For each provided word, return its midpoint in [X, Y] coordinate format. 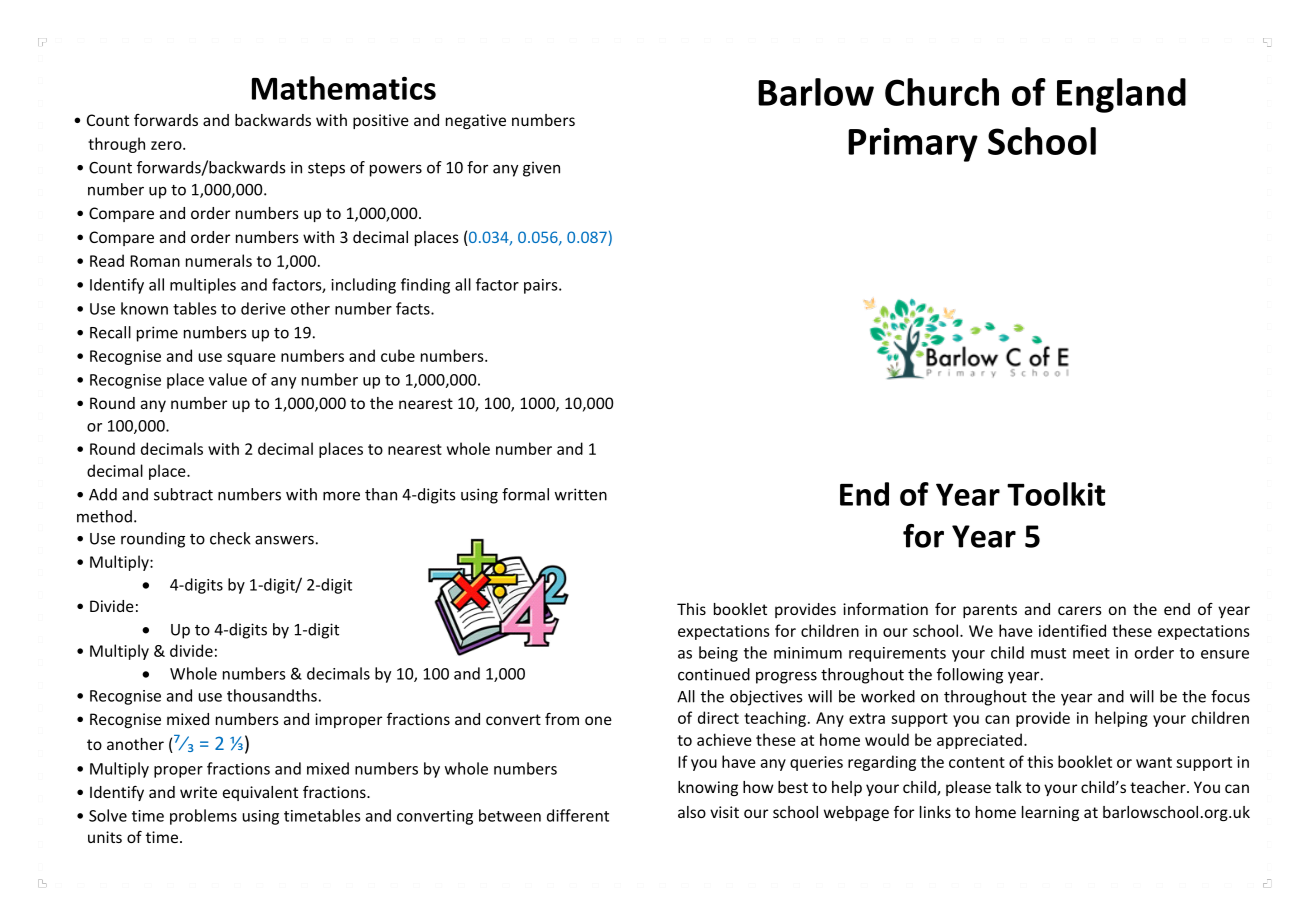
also [692, 812]
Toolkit [1056, 494]
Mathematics [344, 88]
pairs [542, 286]
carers [1080, 610]
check [230, 538]
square [251, 359]
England [1121, 95]
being [718, 654]
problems [203, 817]
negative [476, 121]
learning [1050, 813]
